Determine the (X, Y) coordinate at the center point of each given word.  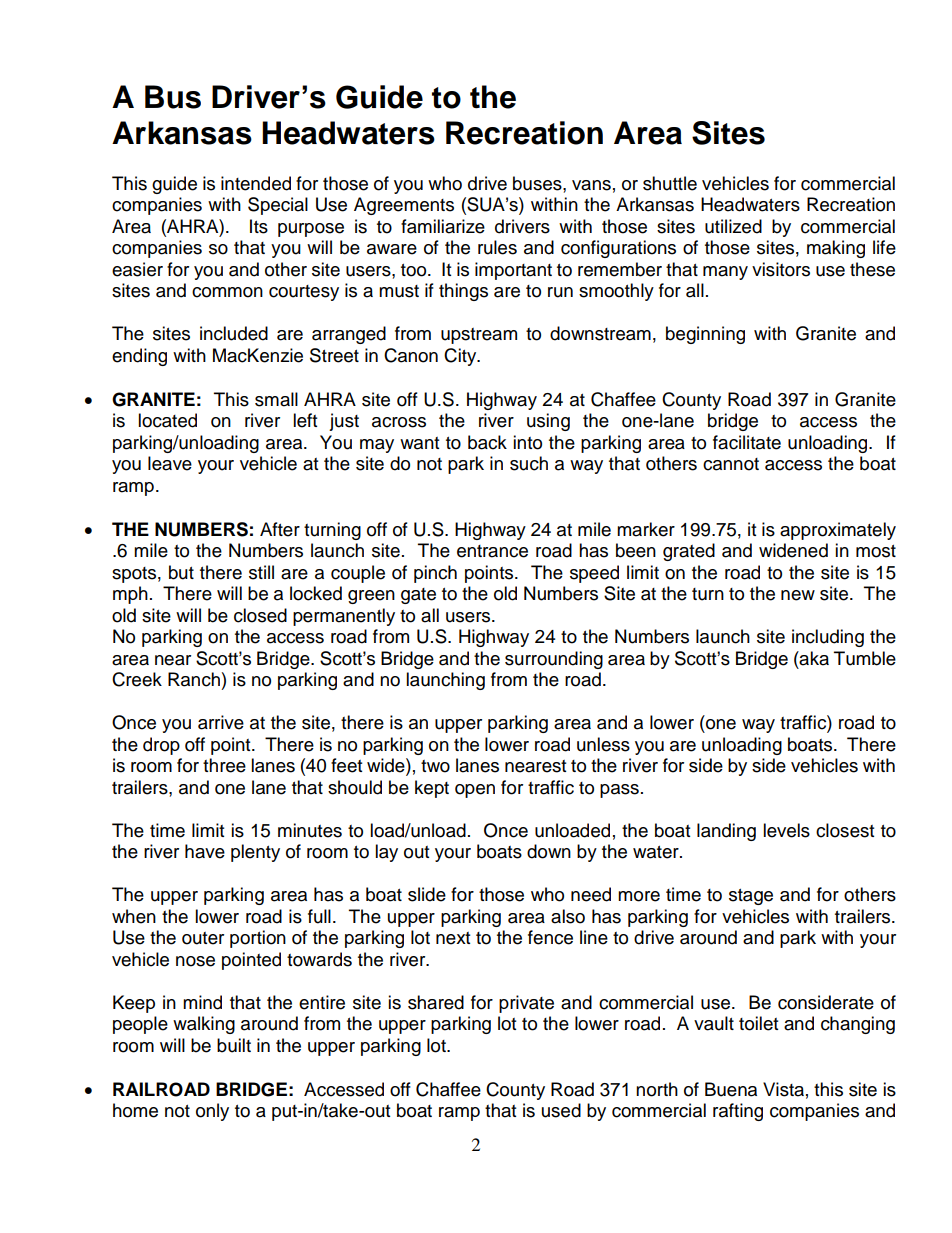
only (212, 1112)
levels (786, 830)
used (561, 1110)
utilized (733, 226)
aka (813, 658)
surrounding (554, 660)
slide (427, 894)
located (167, 420)
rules (497, 247)
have (205, 851)
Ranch (194, 679)
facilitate (747, 442)
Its (259, 226)
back (487, 442)
